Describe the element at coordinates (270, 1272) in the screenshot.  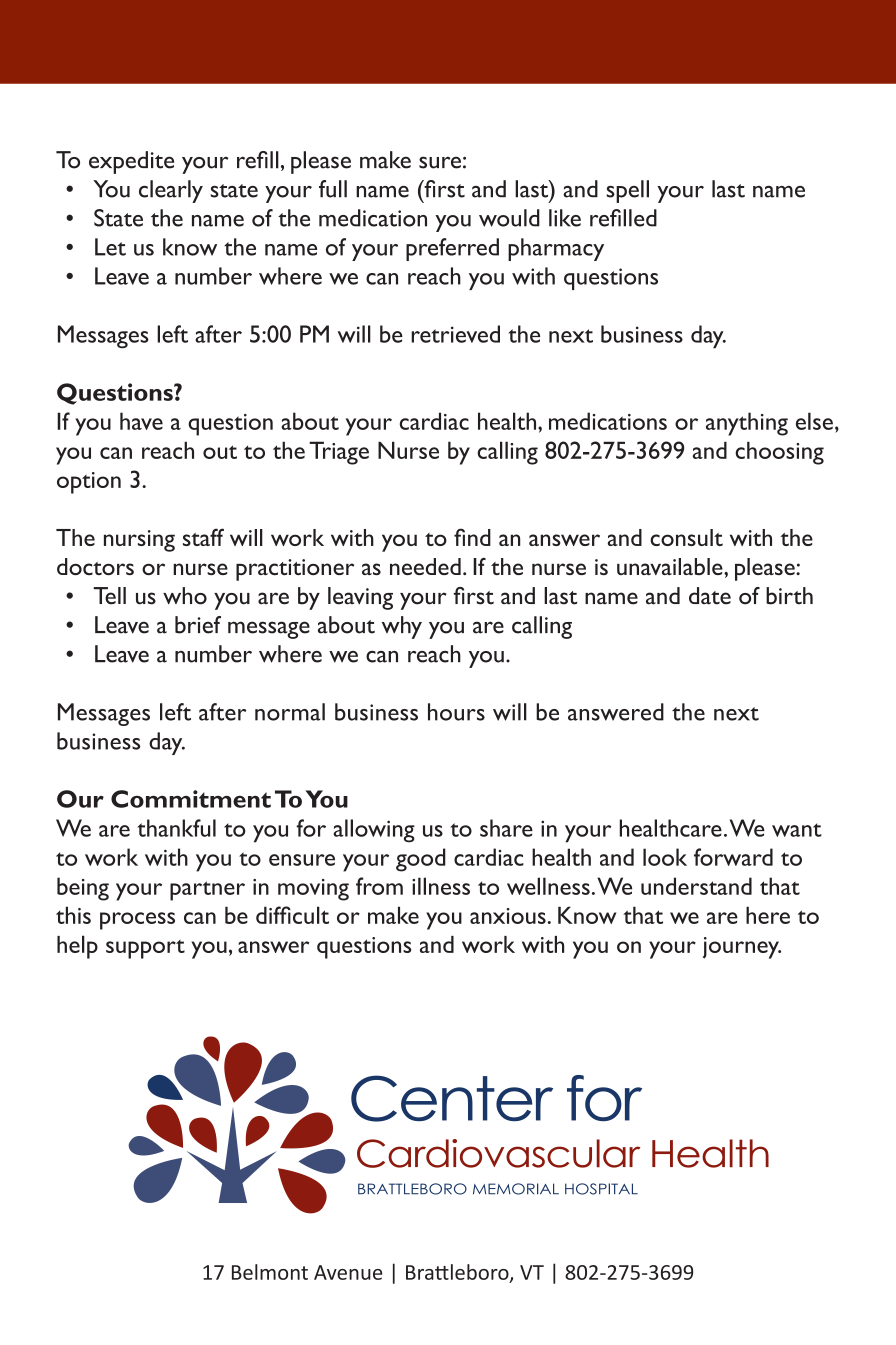
I see `Belmont` at that location.
